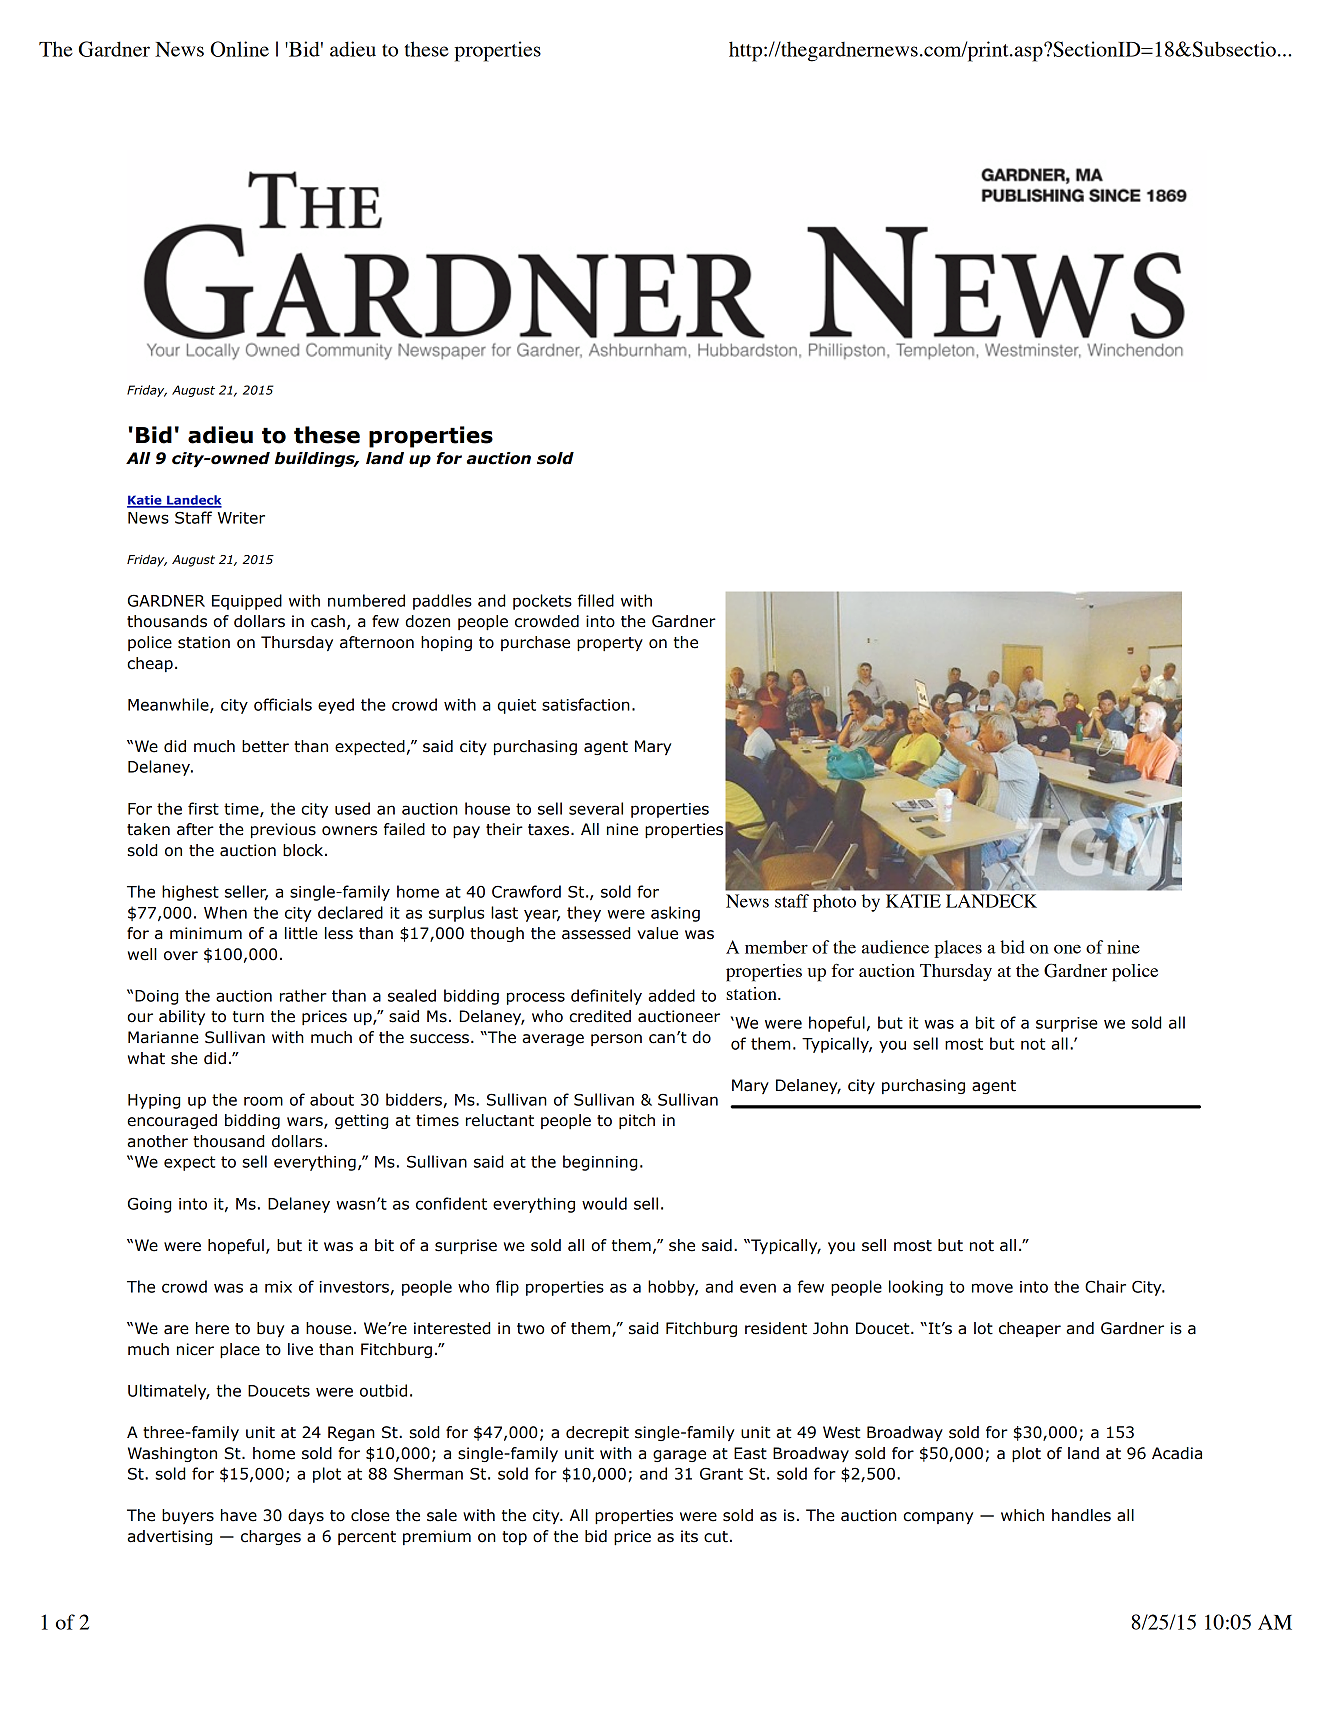 The image size is (1332, 1723). I want to click on have, so click(239, 1515).
